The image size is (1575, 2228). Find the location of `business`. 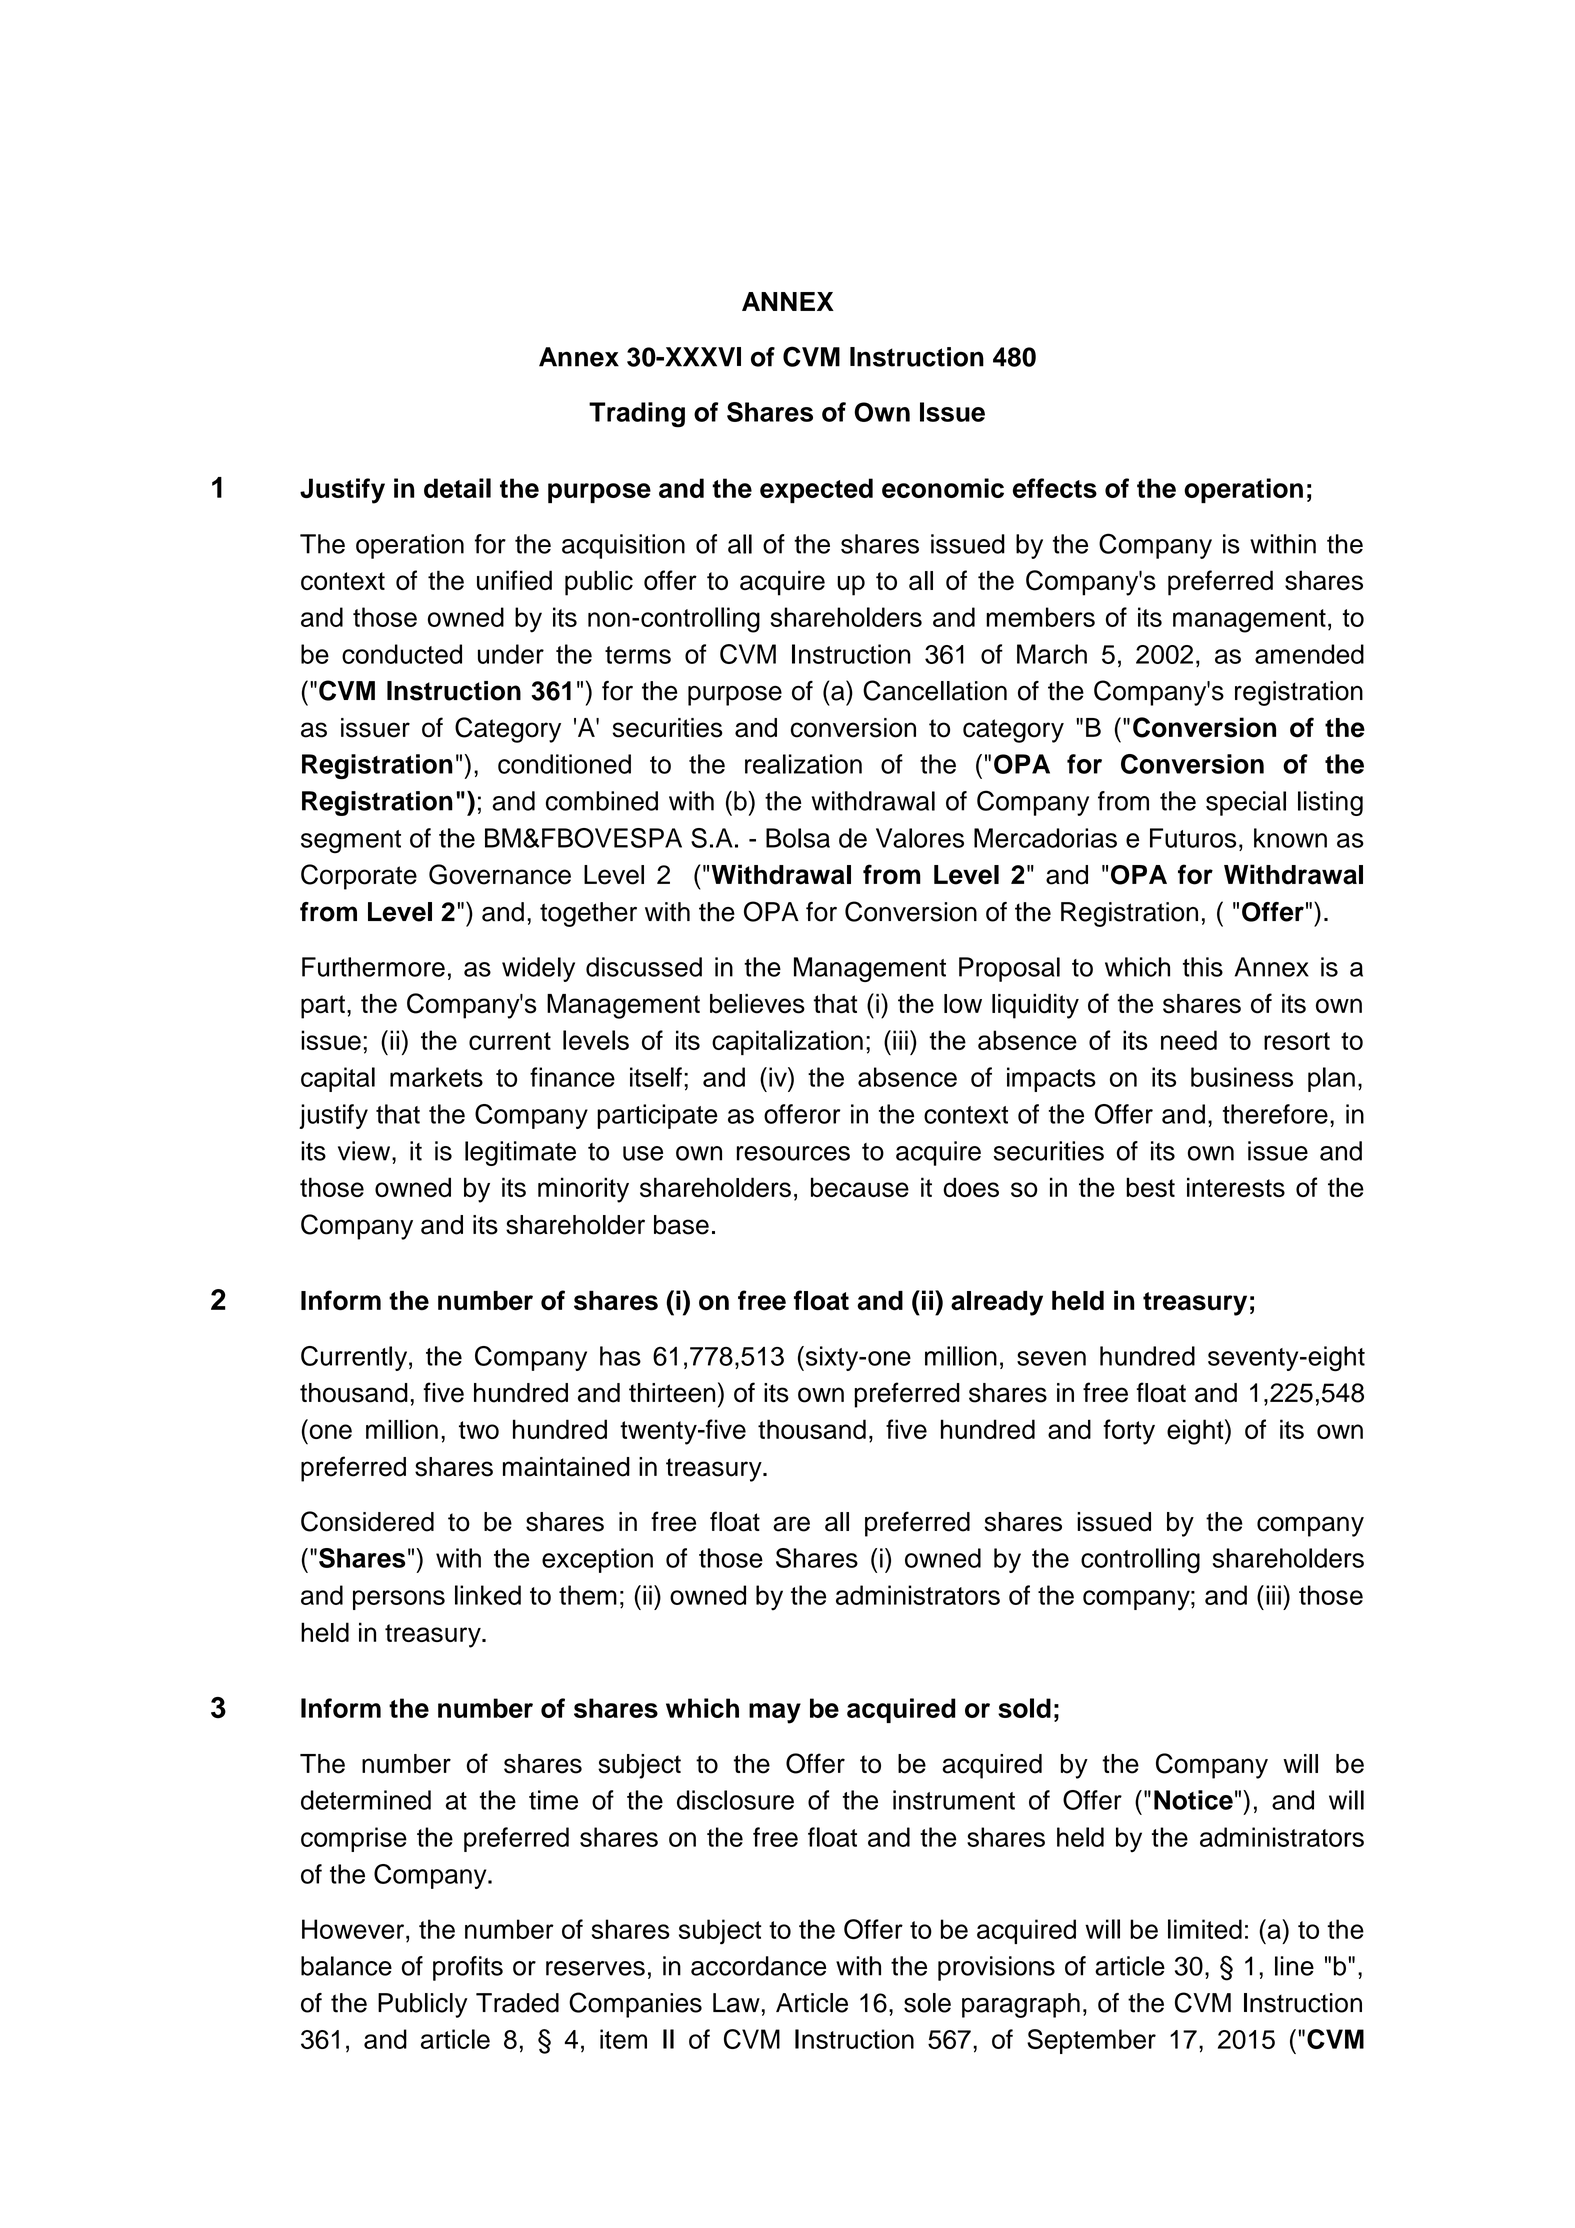

business is located at coordinates (1242, 1077).
